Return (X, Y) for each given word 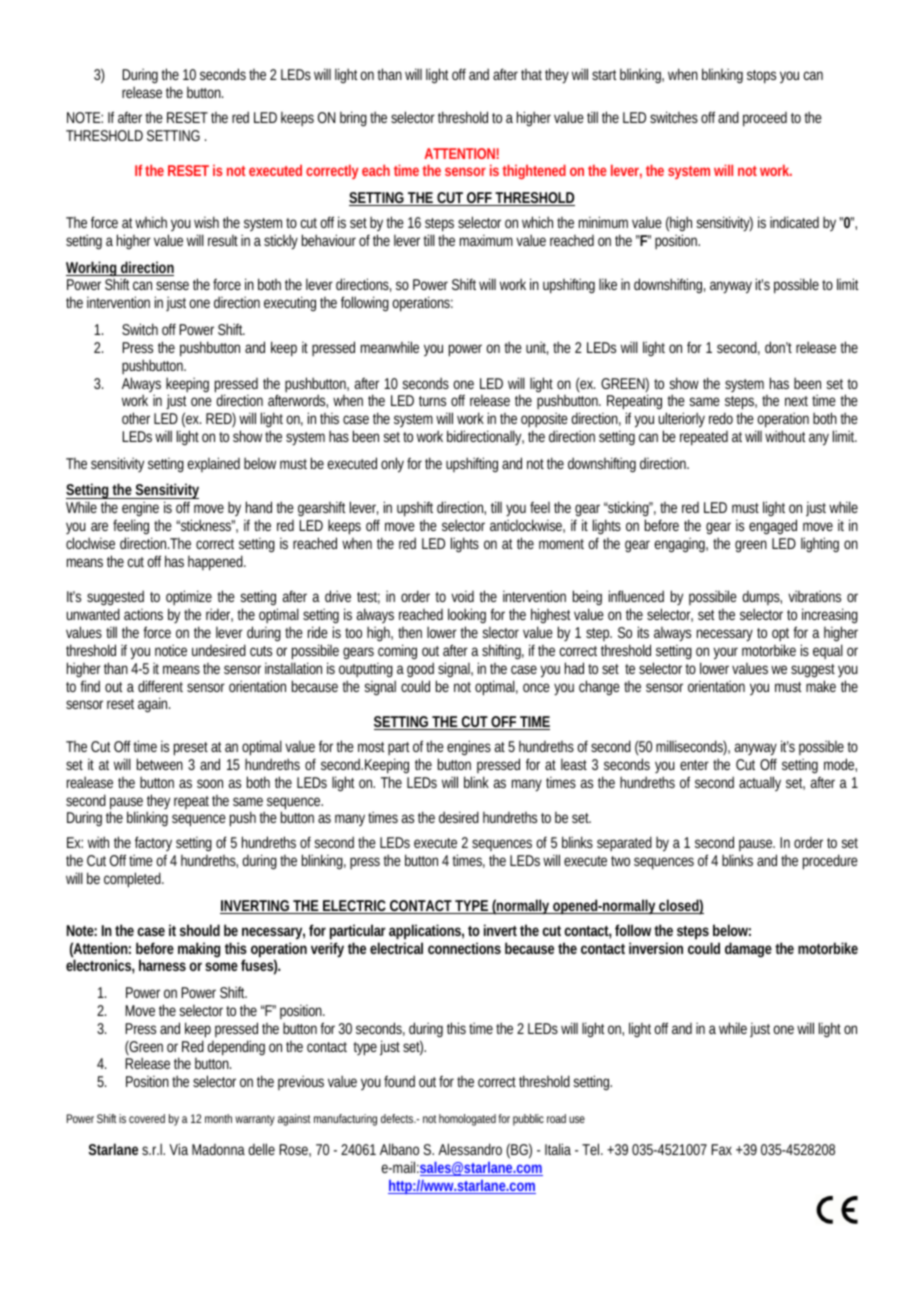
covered (147, 1118)
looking (467, 617)
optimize (189, 599)
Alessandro (470, 1149)
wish (206, 222)
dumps (762, 600)
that (531, 74)
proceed (765, 119)
